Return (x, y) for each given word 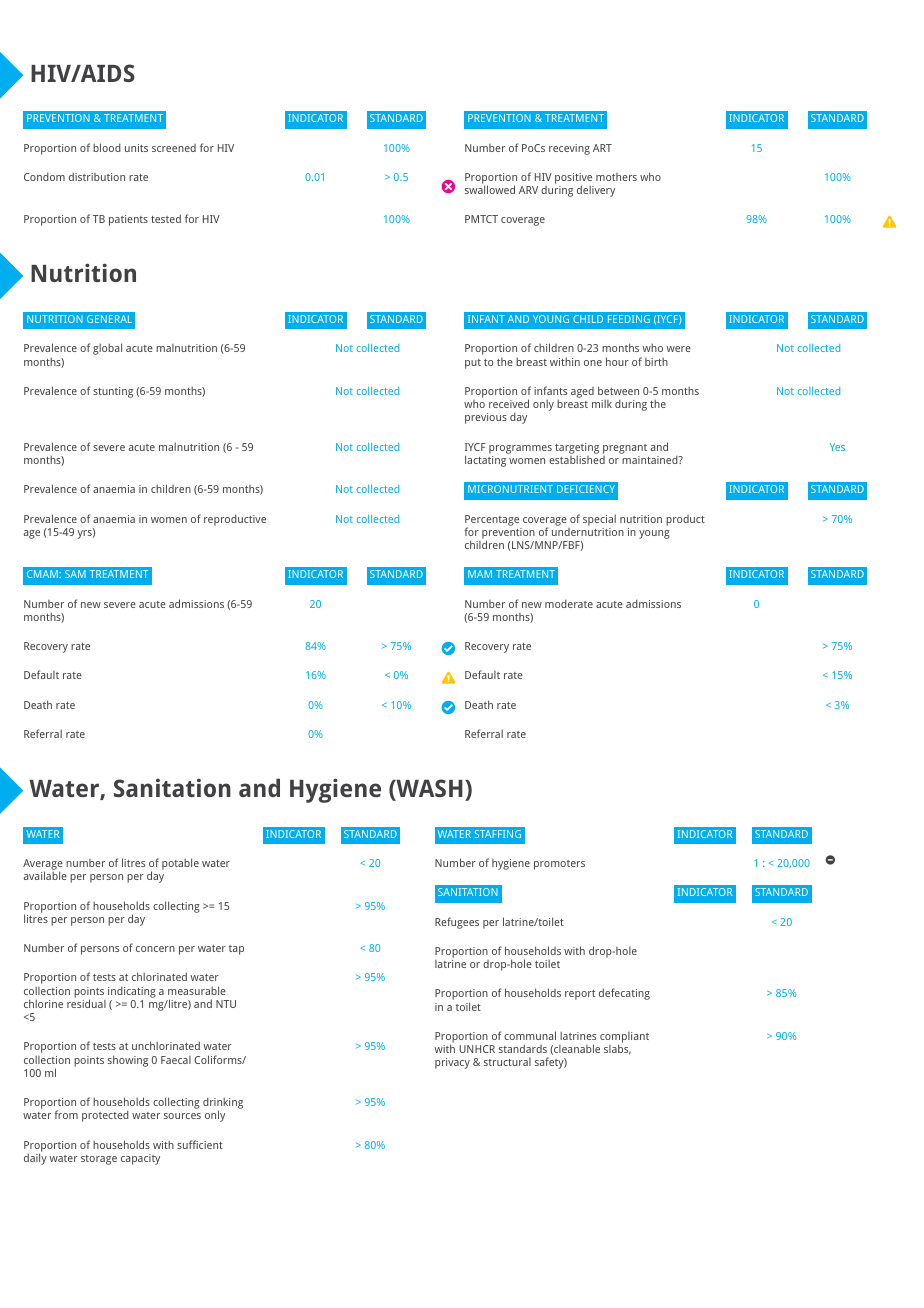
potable (180, 864)
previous (486, 418)
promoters (559, 865)
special (599, 520)
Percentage (492, 521)
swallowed (490, 189)
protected (105, 1116)
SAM (75, 574)
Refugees (457, 923)
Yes (837, 447)
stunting (113, 392)
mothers (616, 177)
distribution (97, 176)
